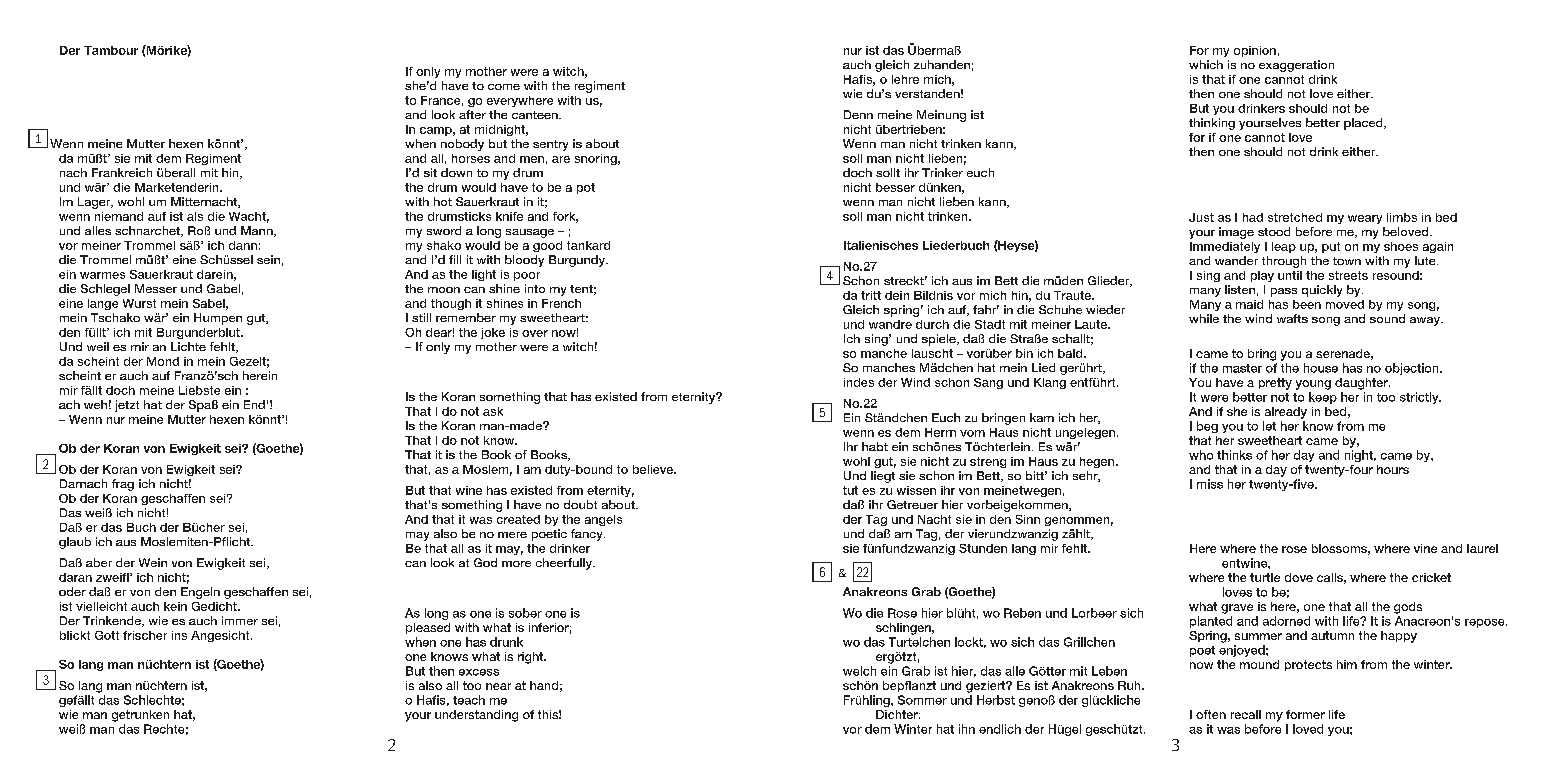  I want to click on teach, so click(469, 700).
